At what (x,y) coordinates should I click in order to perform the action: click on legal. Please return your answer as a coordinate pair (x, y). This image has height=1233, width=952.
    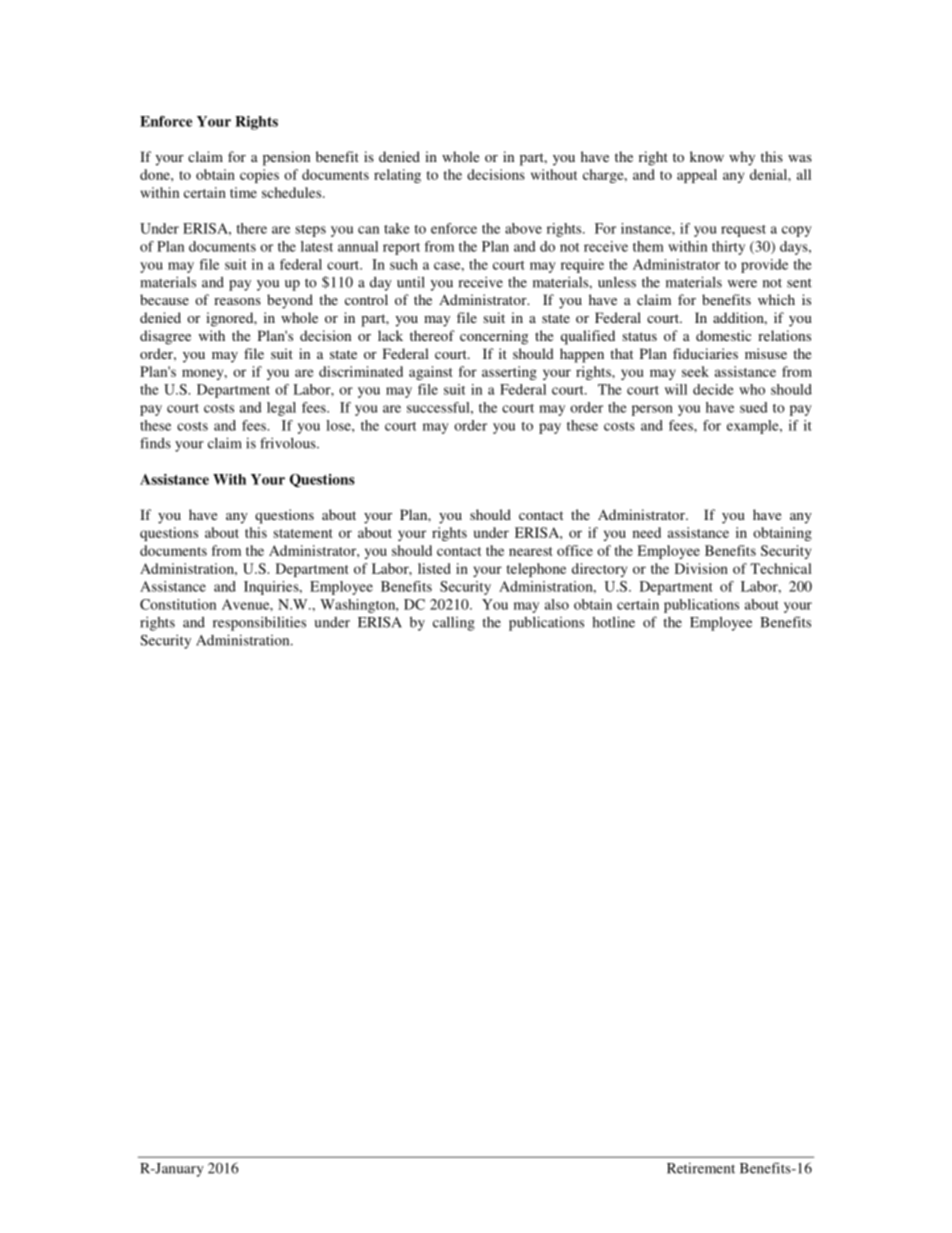
    Looking at the image, I should click on (281, 409).
